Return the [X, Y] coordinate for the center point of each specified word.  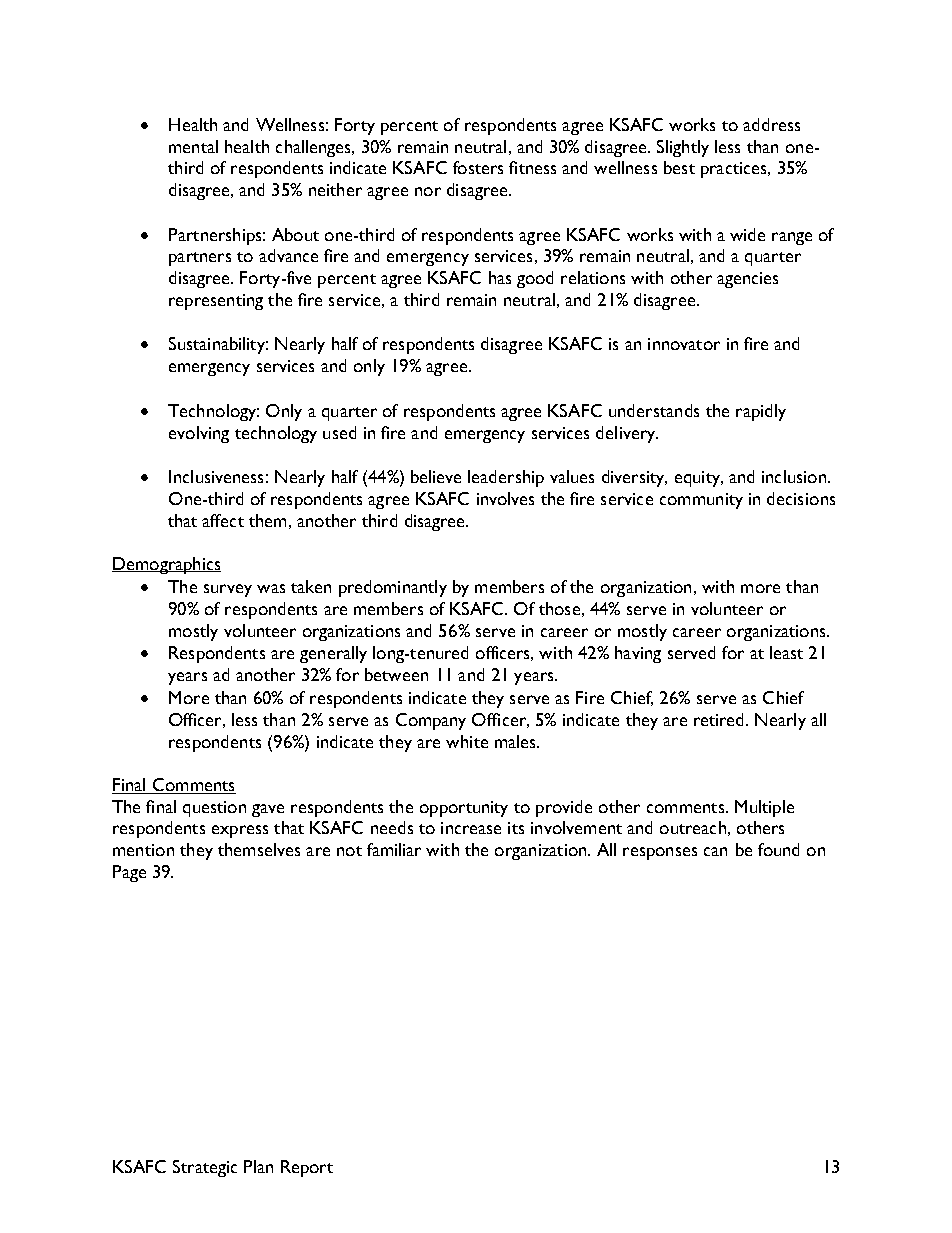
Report [307, 1168]
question [214, 809]
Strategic [205, 1168]
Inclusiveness [216, 476]
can [715, 851]
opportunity [464, 809]
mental [193, 146]
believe [436, 476]
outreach [693, 827]
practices [735, 170]
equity [699, 479]
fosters [478, 167]
